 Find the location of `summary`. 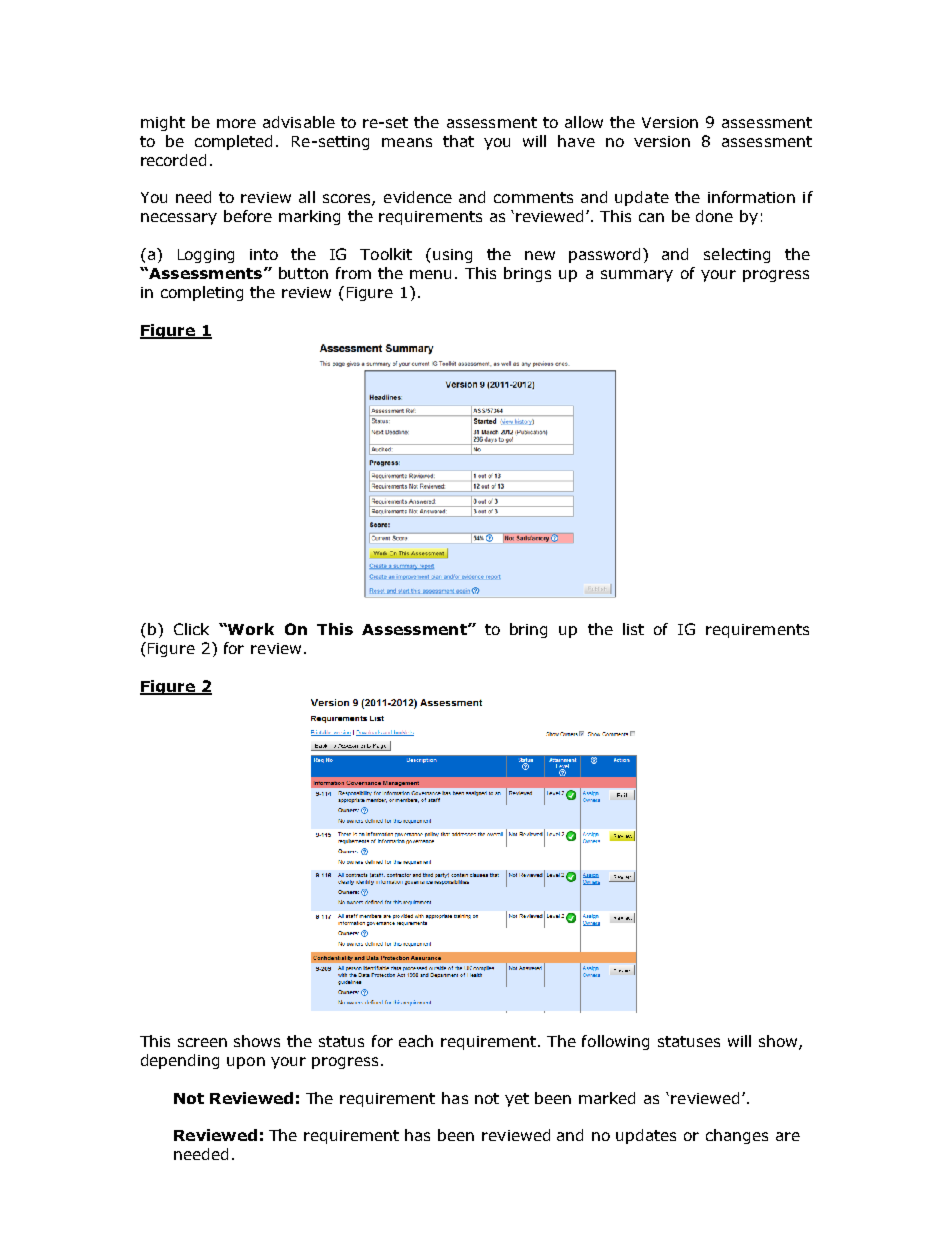

summary is located at coordinates (637, 276).
